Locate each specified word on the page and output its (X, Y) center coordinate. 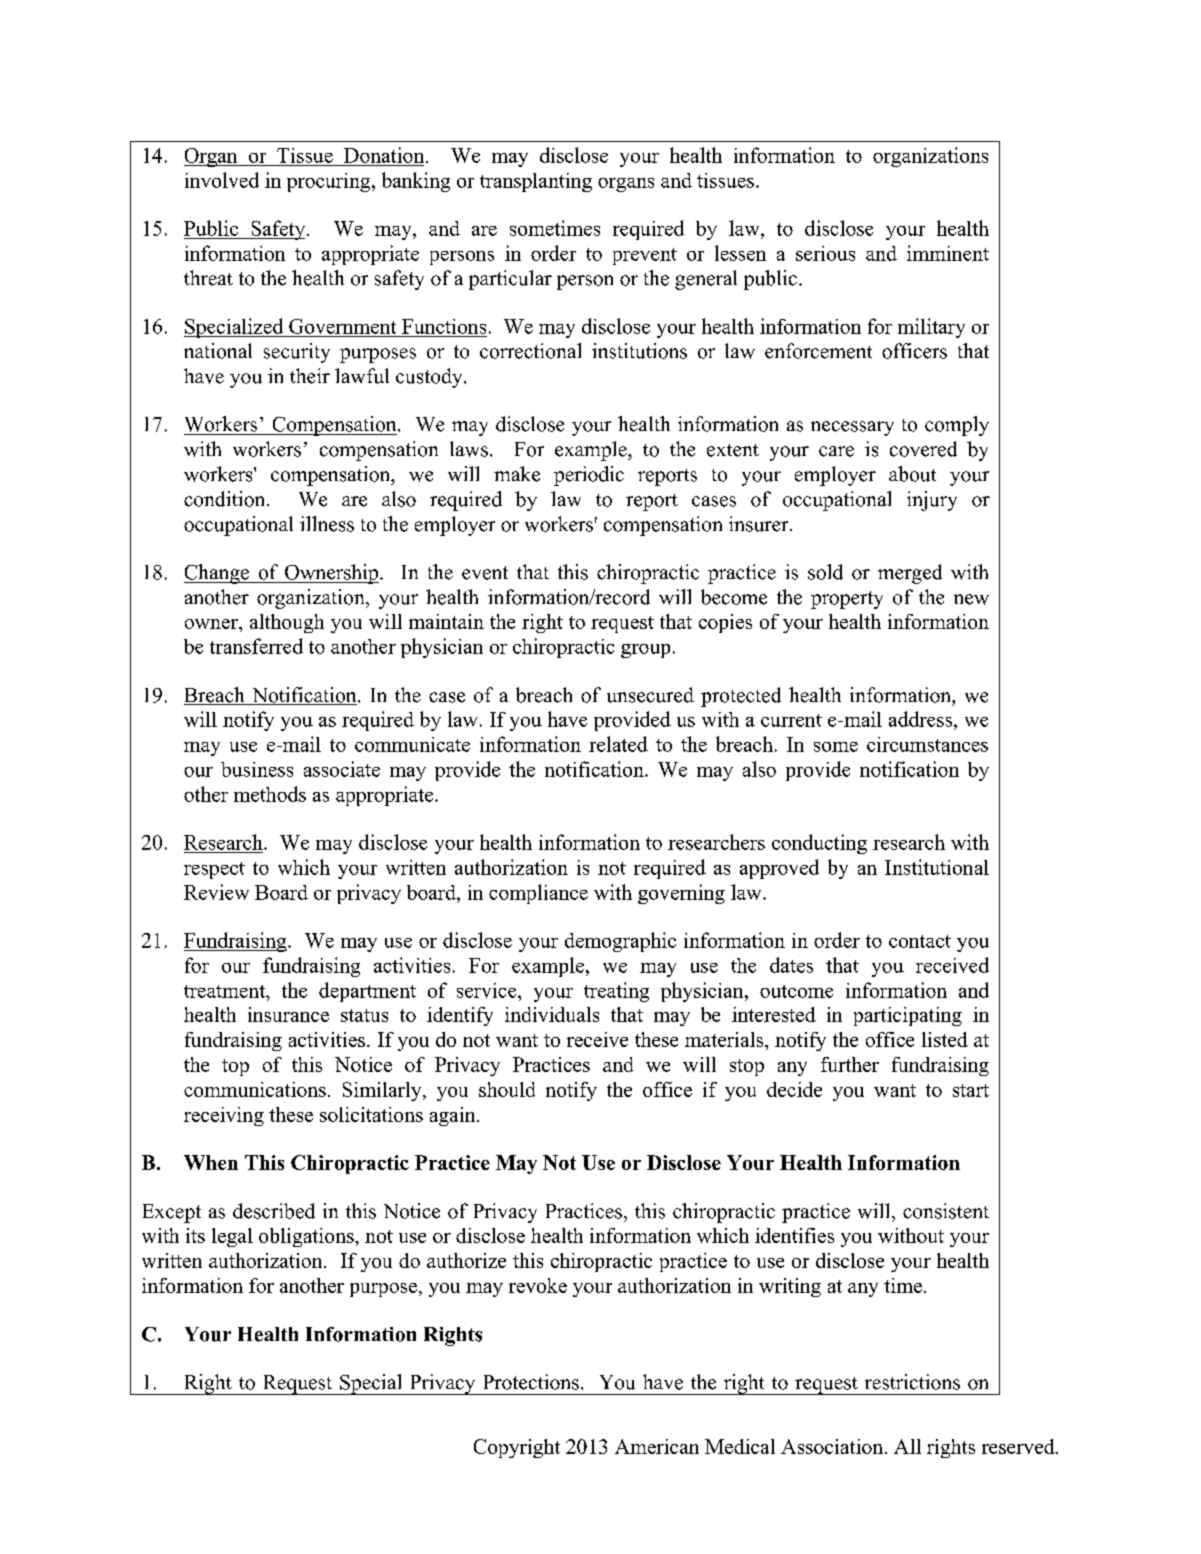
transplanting (536, 182)
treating (616, 992)
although (287, 623)
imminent (948, 253)
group (645, 651)
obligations (307, 1237)
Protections (531, 1382)
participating (908, 1016)
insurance (288, 1014)
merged (910, 574)
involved (222, 180)
